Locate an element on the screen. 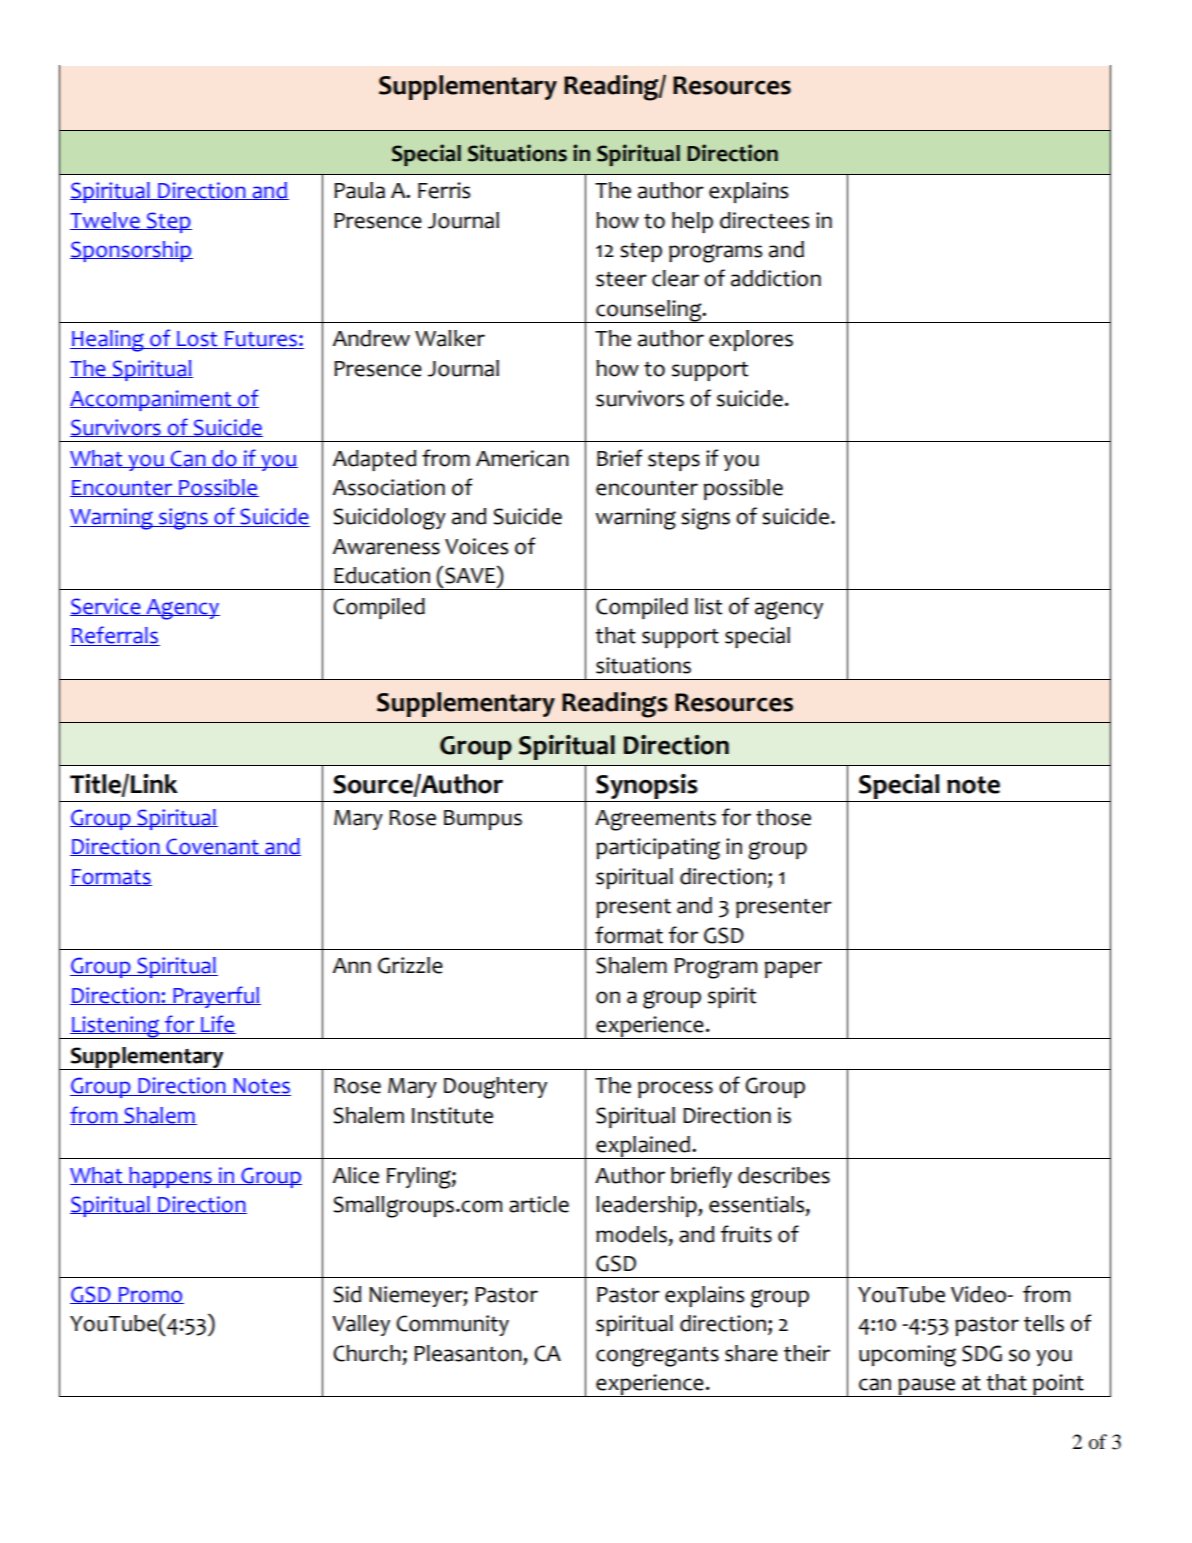 This screenshot has height=1543, width=1192. paper is located at coordinates (793, 969).
